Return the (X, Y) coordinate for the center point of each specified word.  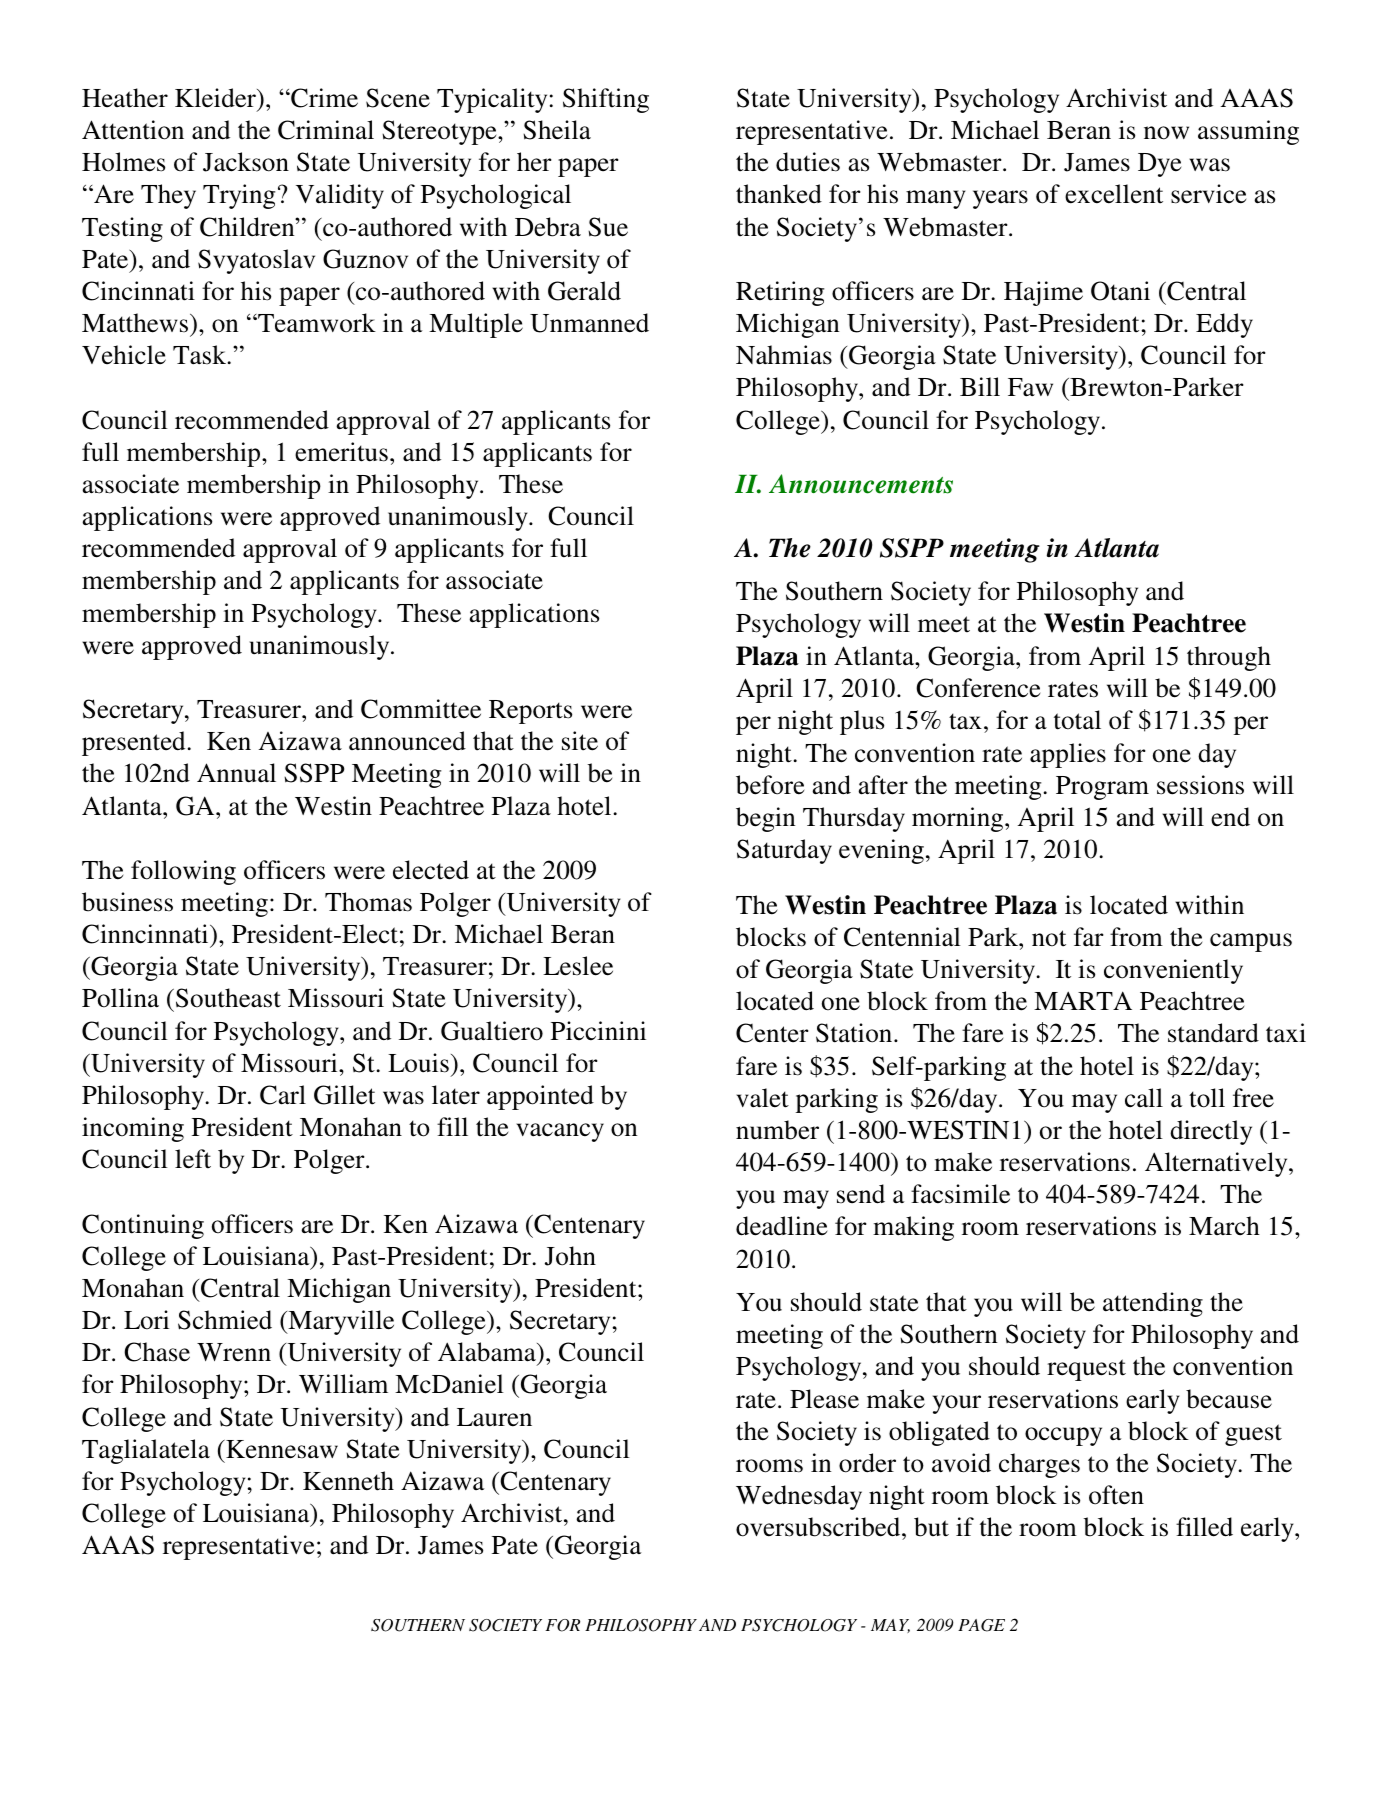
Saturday (784, 851)
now (1166, 133)
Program (1102, 788)
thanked (779, 194)
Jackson (246, 162)
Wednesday (799, 1497)
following (183, 872)
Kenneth (348, 1481)
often (1116, 1495)
